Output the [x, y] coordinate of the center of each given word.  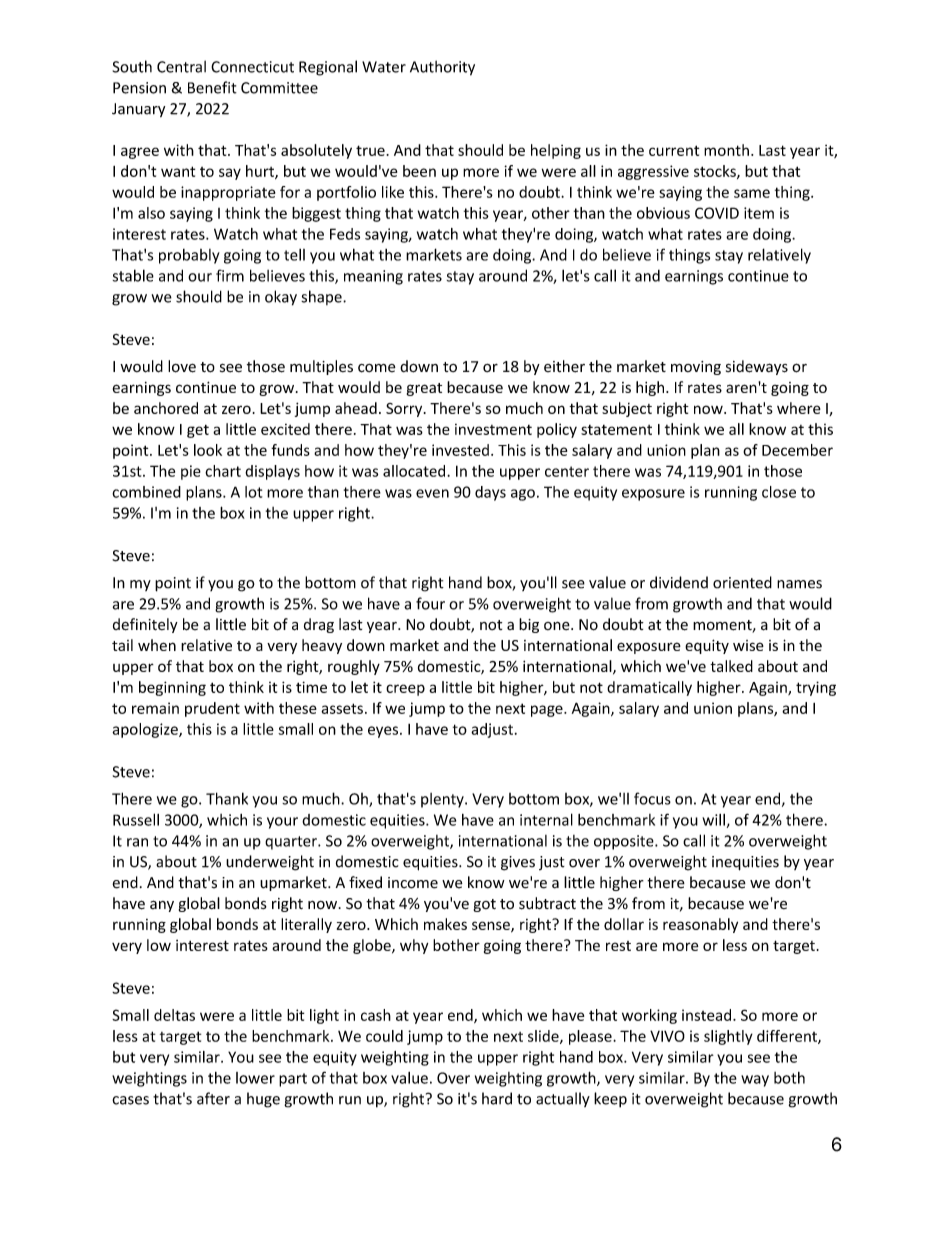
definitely [145, 625]
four [430, 603]
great [424, 389]
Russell [136, 819]
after [213, 1098]
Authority [442, 68]
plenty [443, 800]
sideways [757, 367]
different [788, 1037]
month [726, 150]
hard [497, 1098]
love [182, 366]
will [713, 820]
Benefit [212, 87]
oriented [742, 582]
